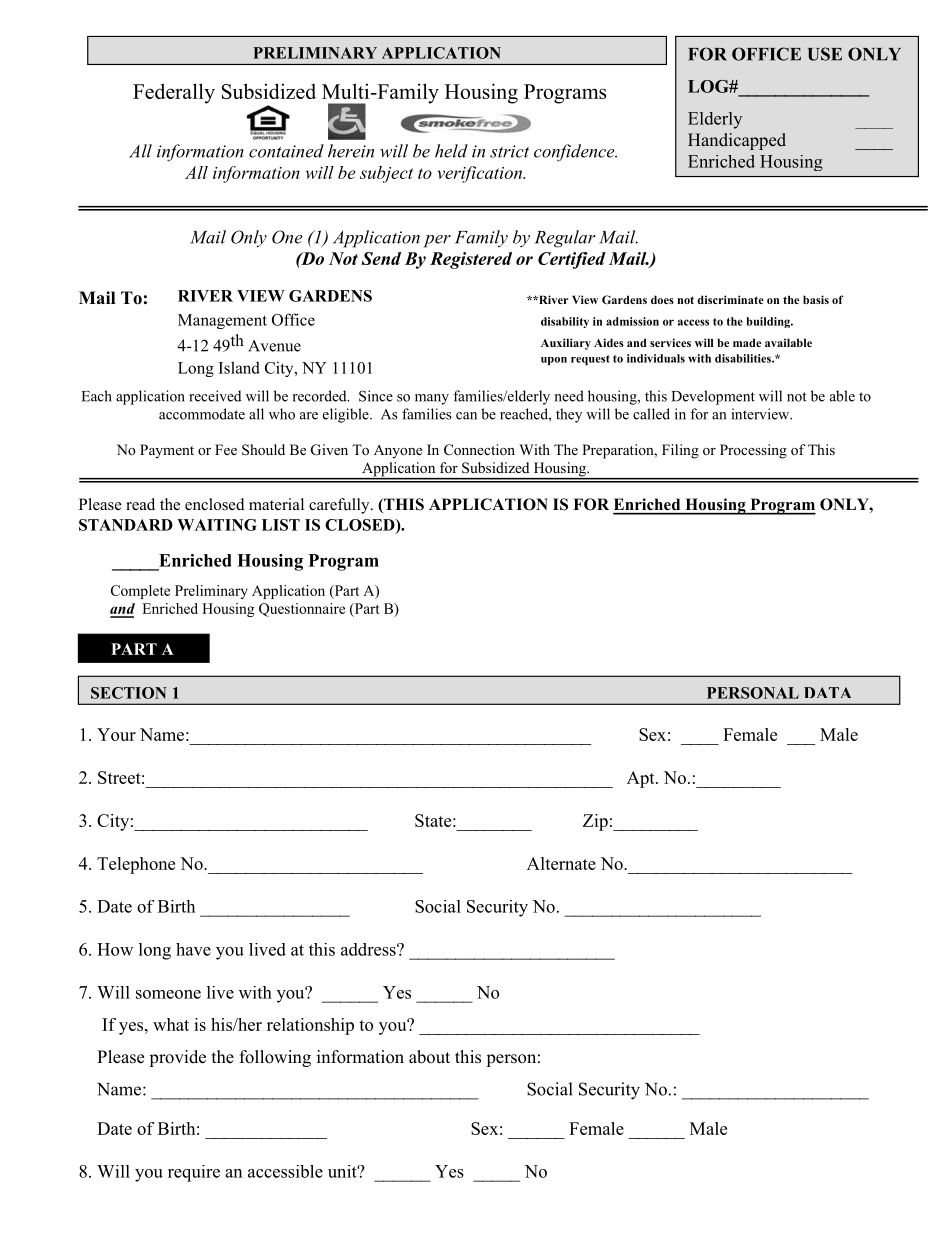 The image size is (952, 1233). Describe the element at coordinates (174, 93) in the document. I see `Federally` at that location.
